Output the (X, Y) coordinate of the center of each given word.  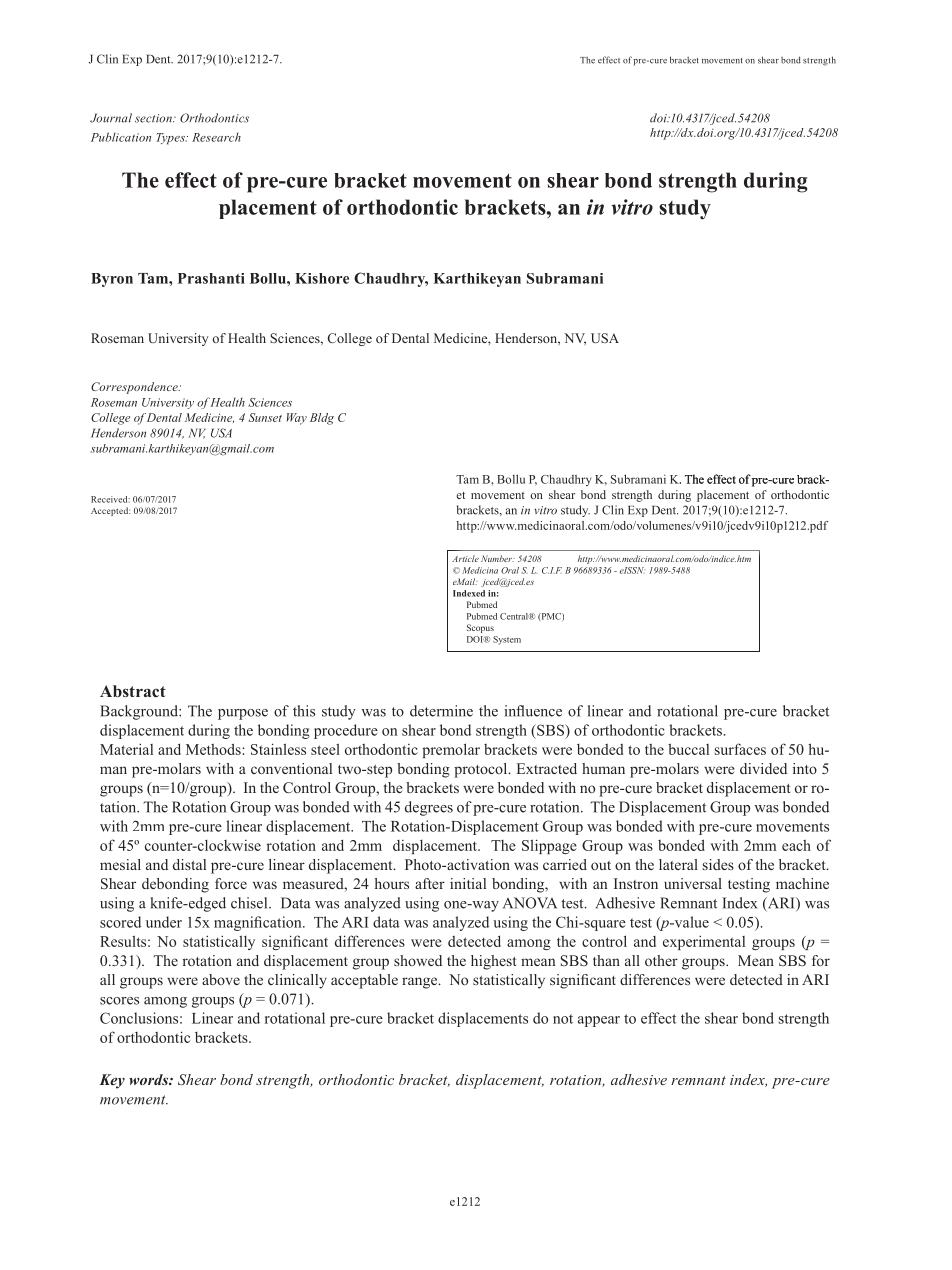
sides (718, 864)
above (221, 979)
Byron (112, 280)
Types (171, 139)
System (507, 640)
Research (216, 137)
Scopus (480, 628)
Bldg (322, 419)
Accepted (111, 511)
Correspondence (135, 388)
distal (189, 864)
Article (465, 558)
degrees (429, 808)
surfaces (740, 749)
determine (441, 711)
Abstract (133, 691)
